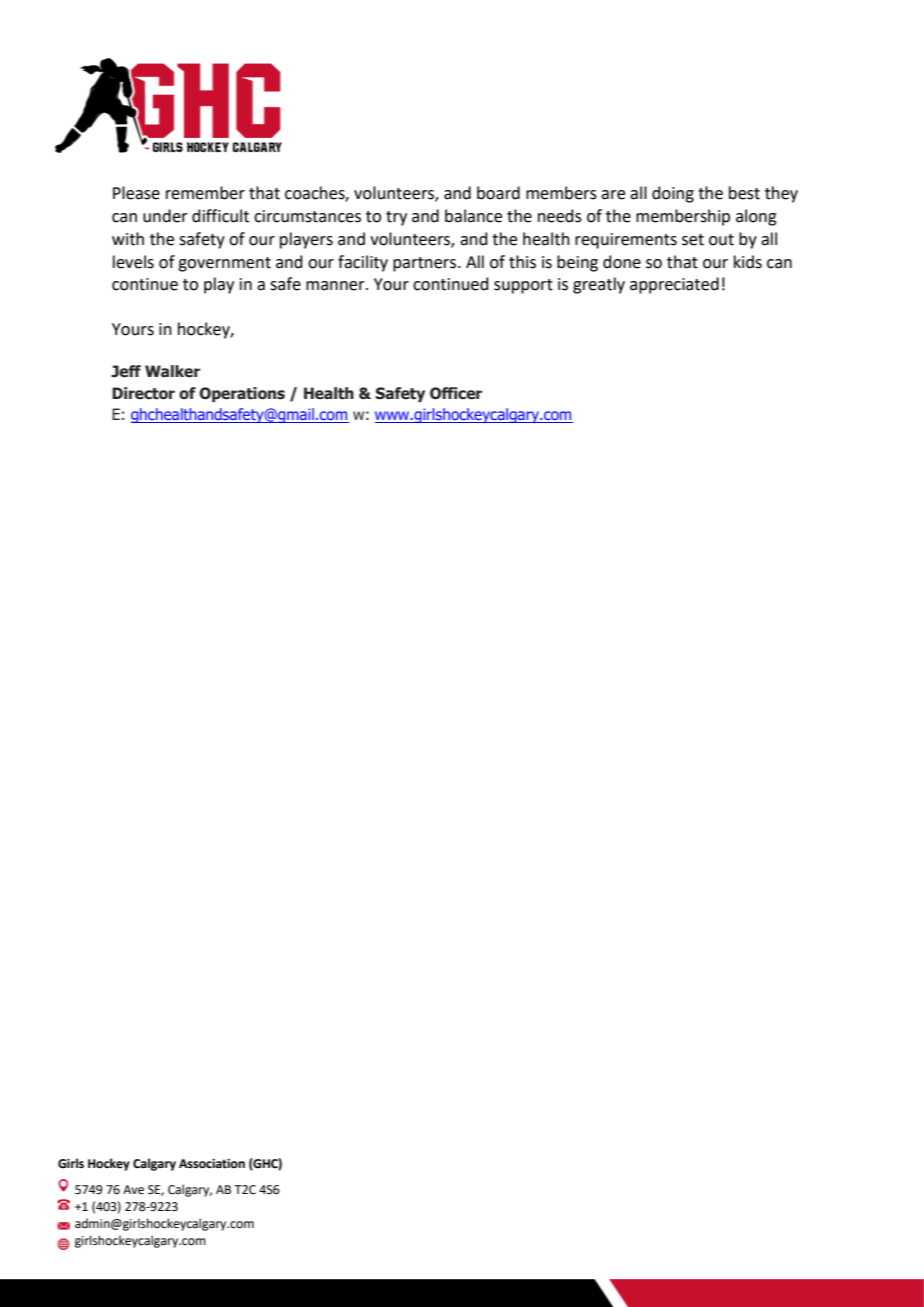  What do you see at coordinates (473, 216) in the screenshot?
I see `balance` at bounding box center [473, 216].
